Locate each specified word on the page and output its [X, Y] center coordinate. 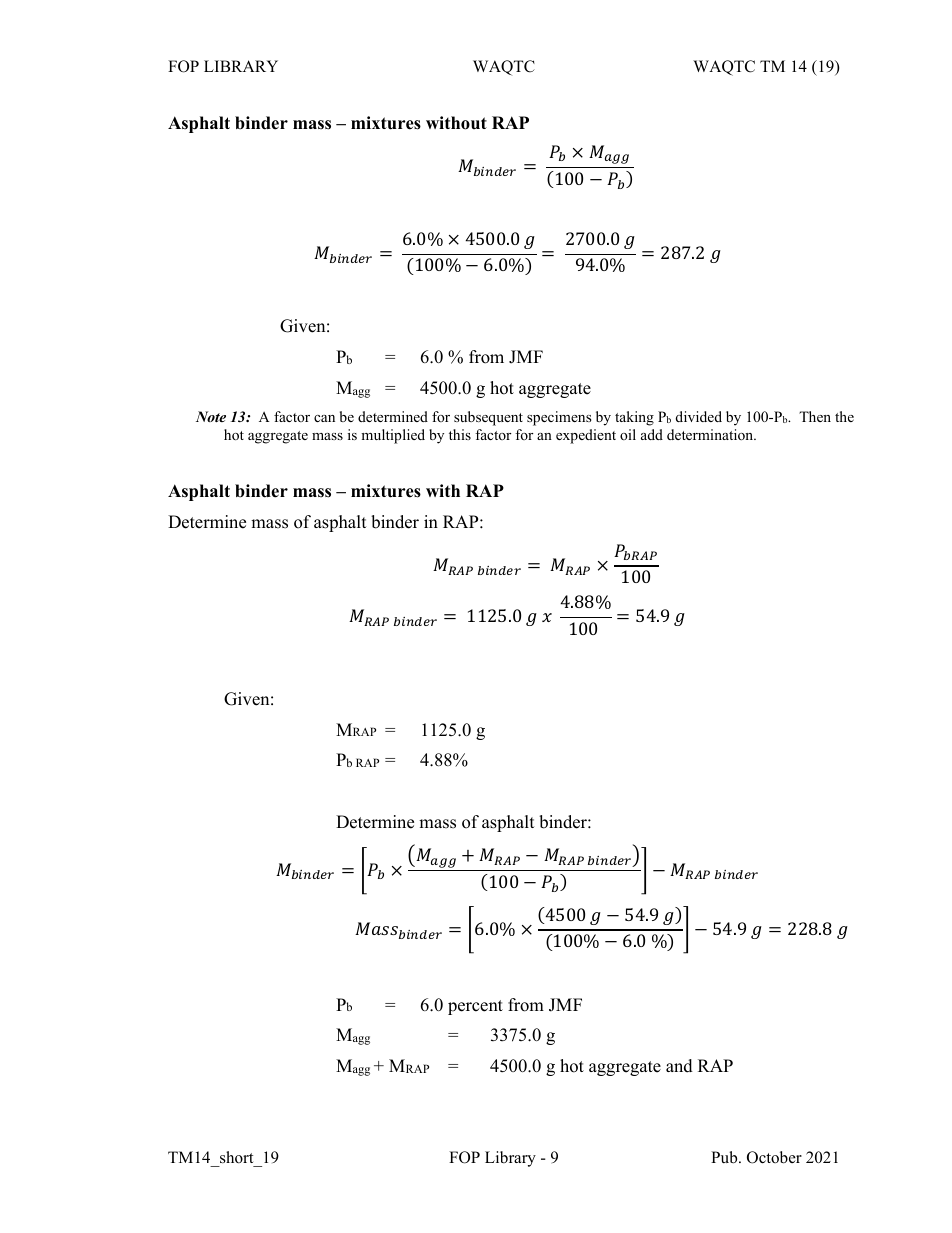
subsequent [488, 418]
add [652, 434]
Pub [725, 1157]
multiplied [393, 436]
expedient [586, 436]
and [679, 1066]
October [774, 1157]
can [324, 418]
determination [711, 434]
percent [475, 1007]
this [460, 434]
